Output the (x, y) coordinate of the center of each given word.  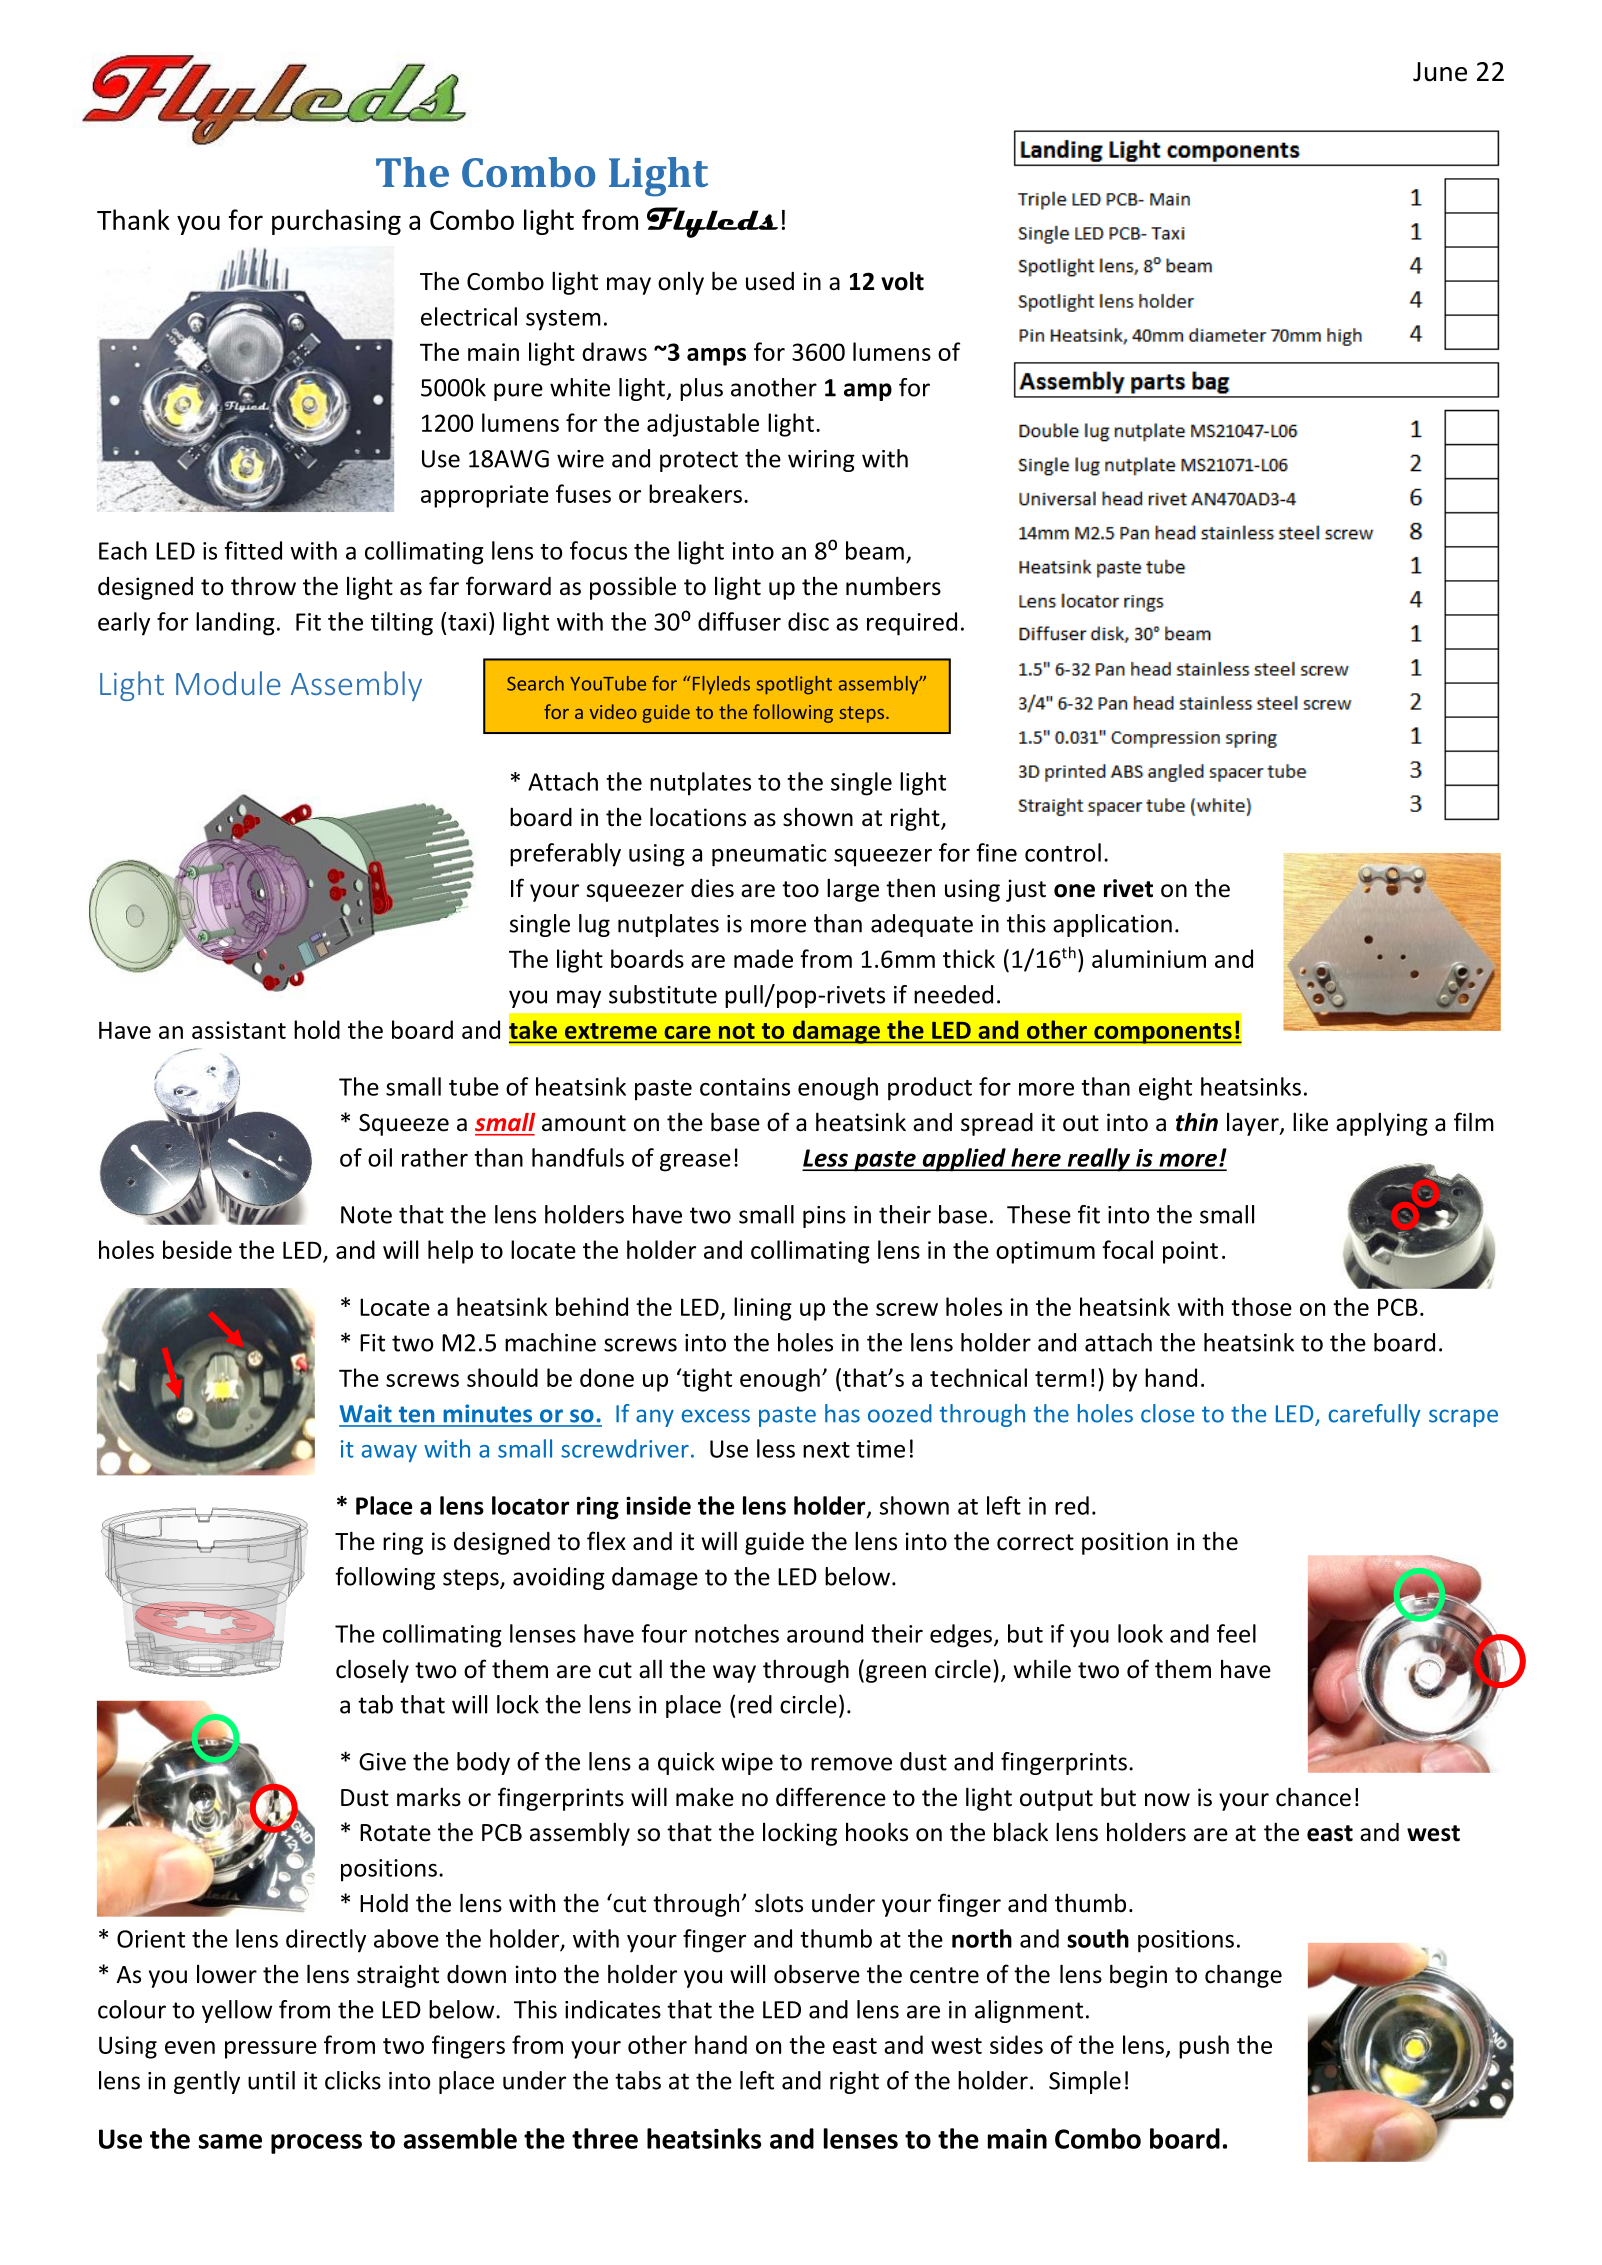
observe (817, 1974)
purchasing (336, 222)
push (1204, 2047)
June (1440, 72)
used (770, 281)
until (271, 2080)
